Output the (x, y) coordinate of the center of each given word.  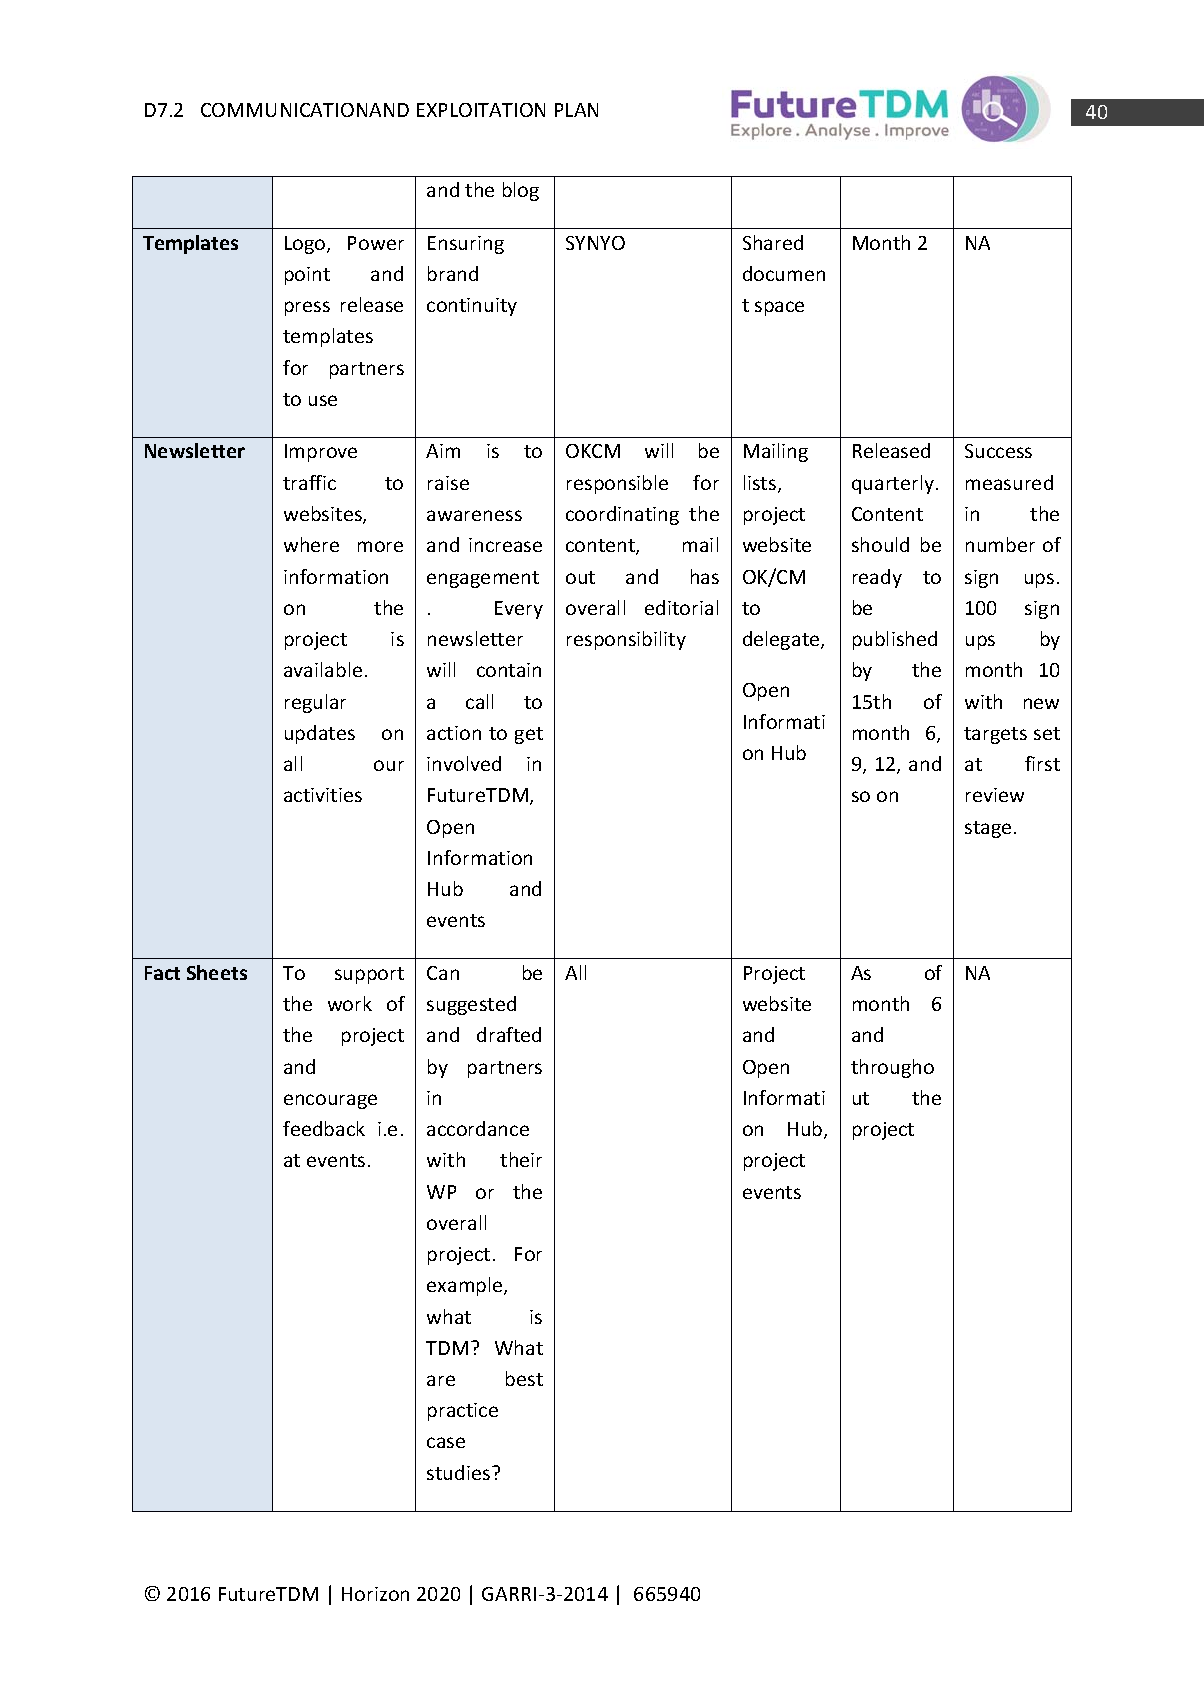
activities (323, 795)
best (524, 1378)
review (995, 795)
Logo (306, 245)
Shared (773, 242)
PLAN (576, 110)
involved (464, 763)
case (446, 1442)
